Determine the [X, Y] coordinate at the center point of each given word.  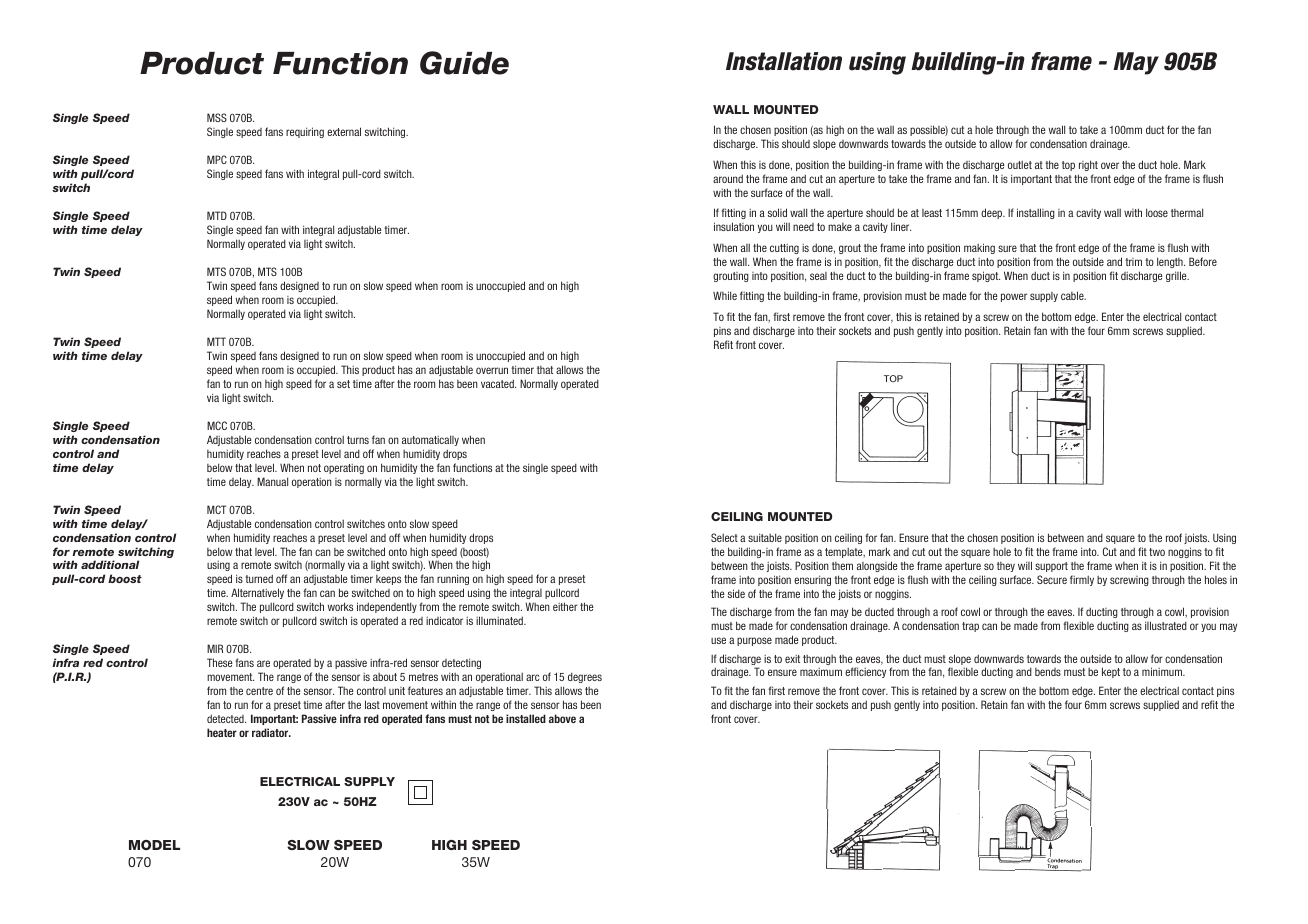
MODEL [154, 845]
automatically [430, 440]
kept [1111, 672]
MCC [217, 425]
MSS [217, 117]
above [562, 718]
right [1088, 165]
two [1157, 552]
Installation [784, 61]
